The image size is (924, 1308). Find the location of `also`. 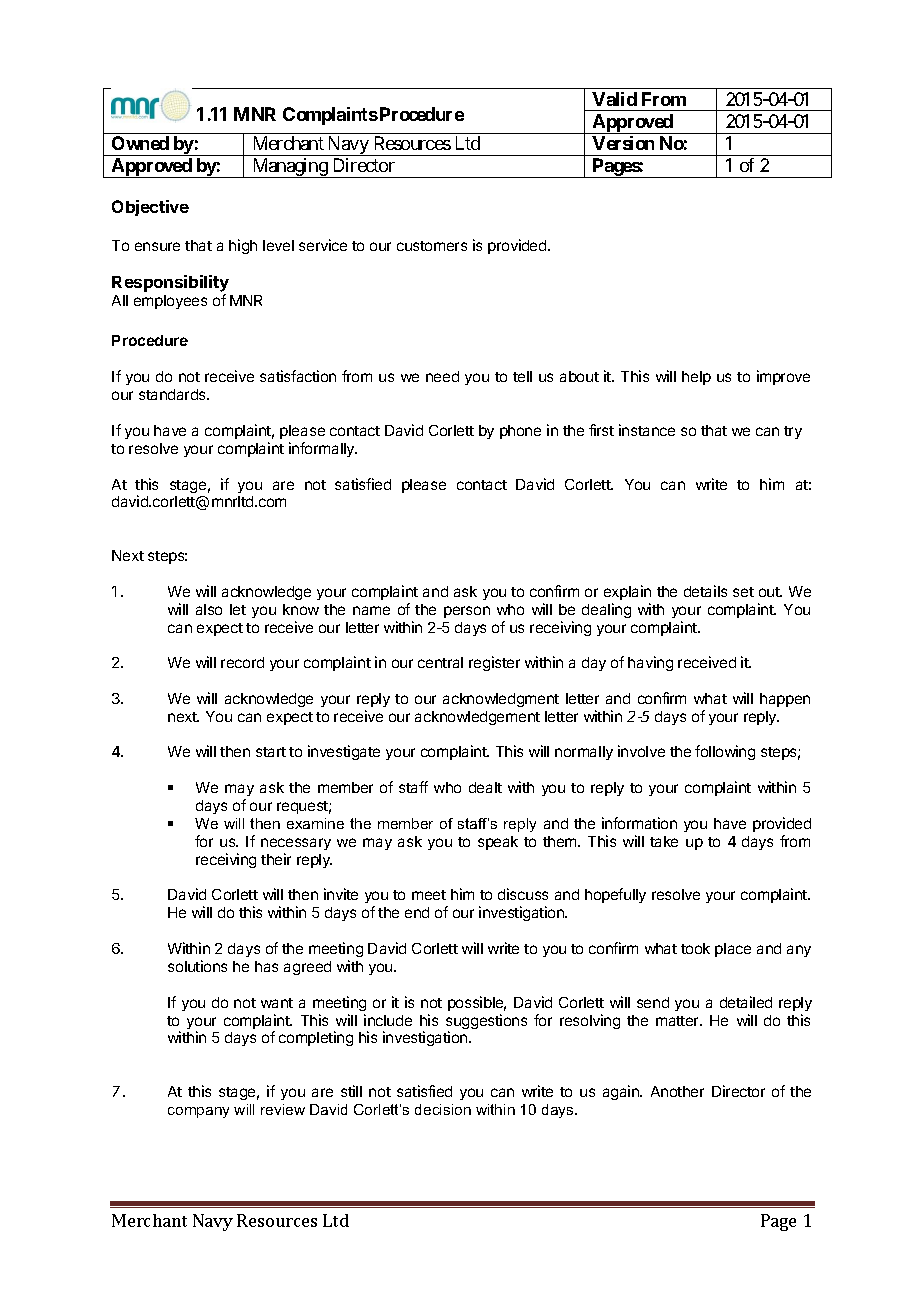

also is located at coordinates (209, 609).
